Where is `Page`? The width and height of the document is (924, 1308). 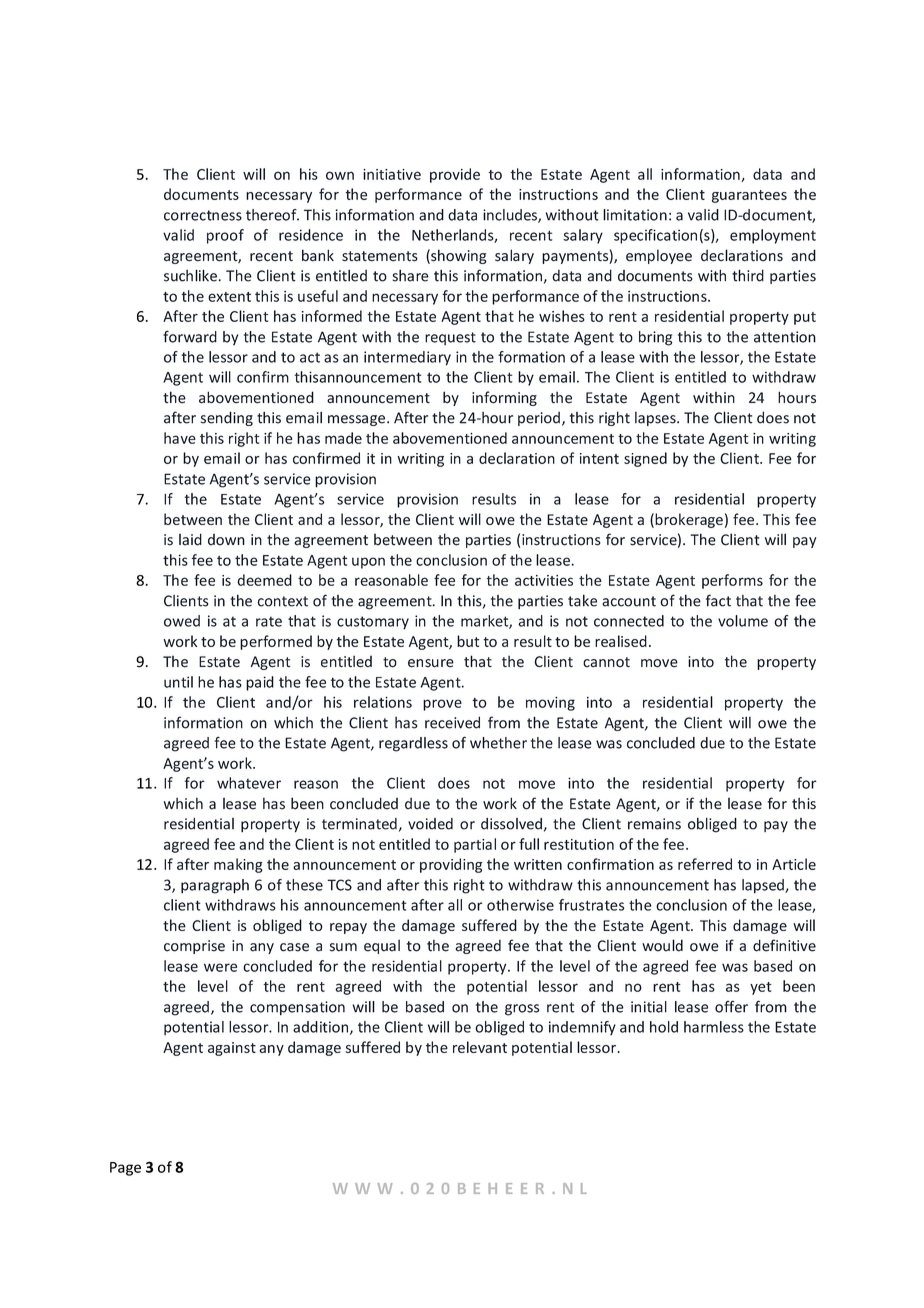
Page is located at coordinates (125, 1169).
